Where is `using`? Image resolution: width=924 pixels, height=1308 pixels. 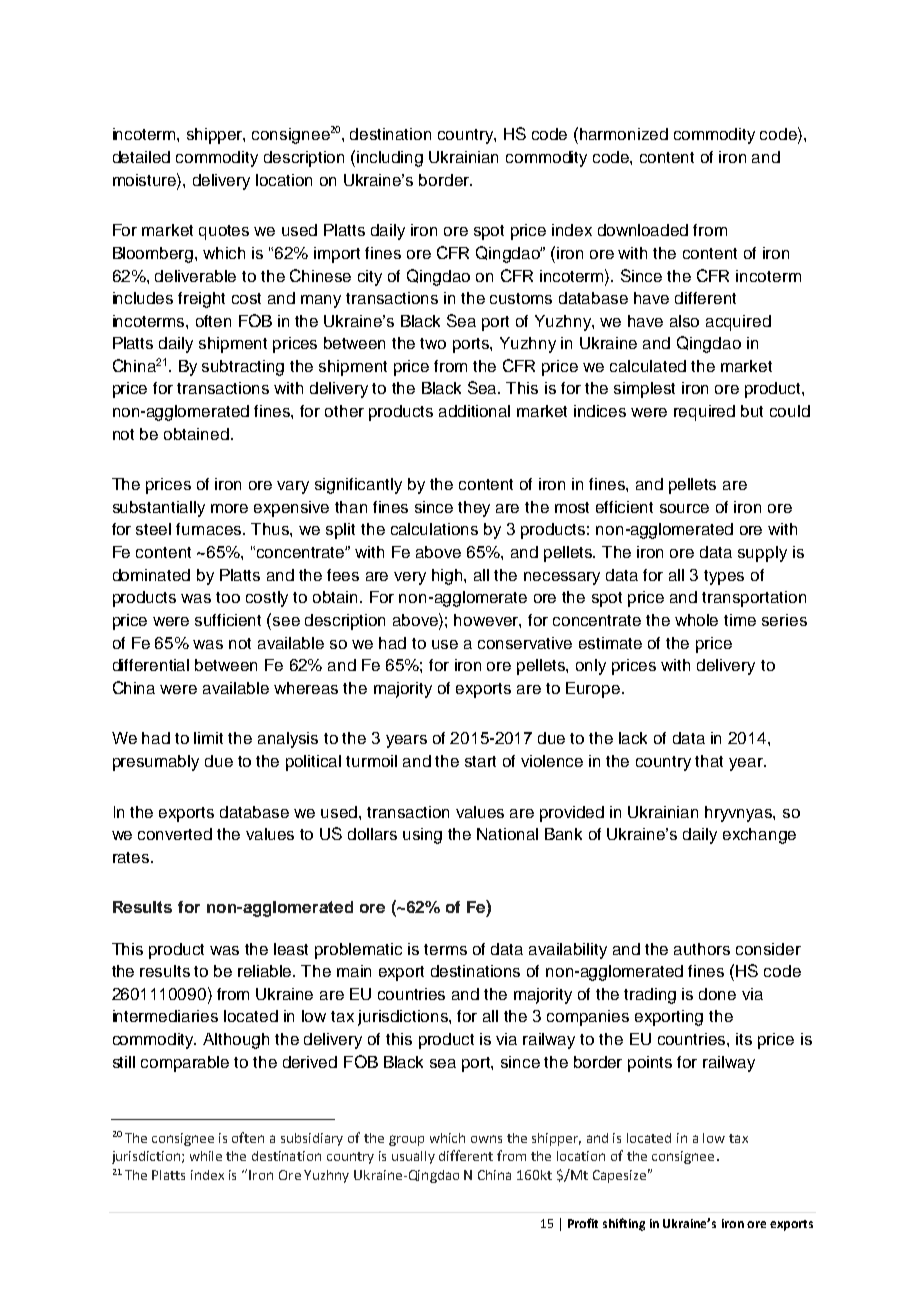 using is located at coordinates (422, 836).
